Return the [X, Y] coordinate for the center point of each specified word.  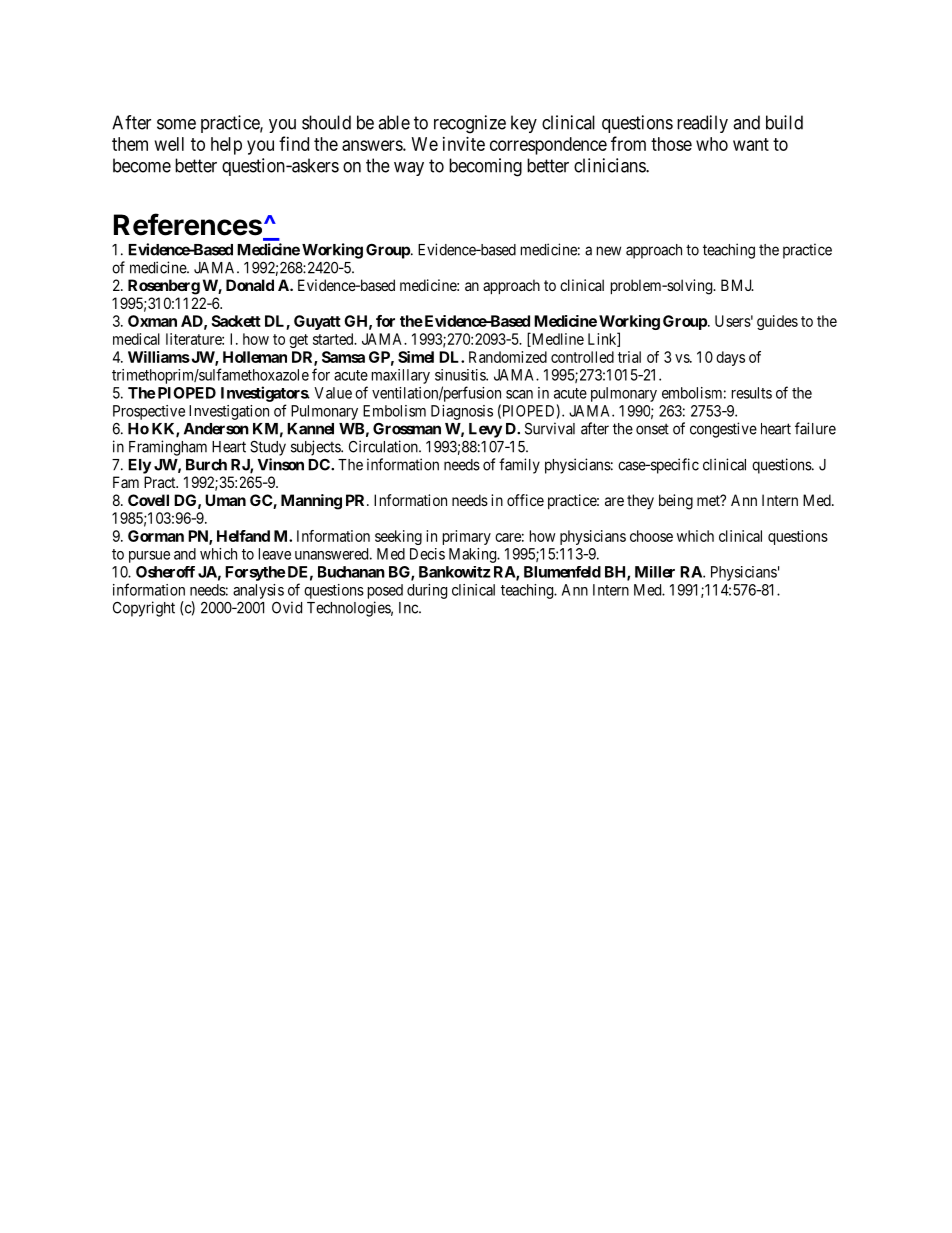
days [730, 358]
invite [464, 144]
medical [136, 339]
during [427, 591]
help [226, 146]
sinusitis [461, 375]
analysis [258, 591]
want [751, 144]
